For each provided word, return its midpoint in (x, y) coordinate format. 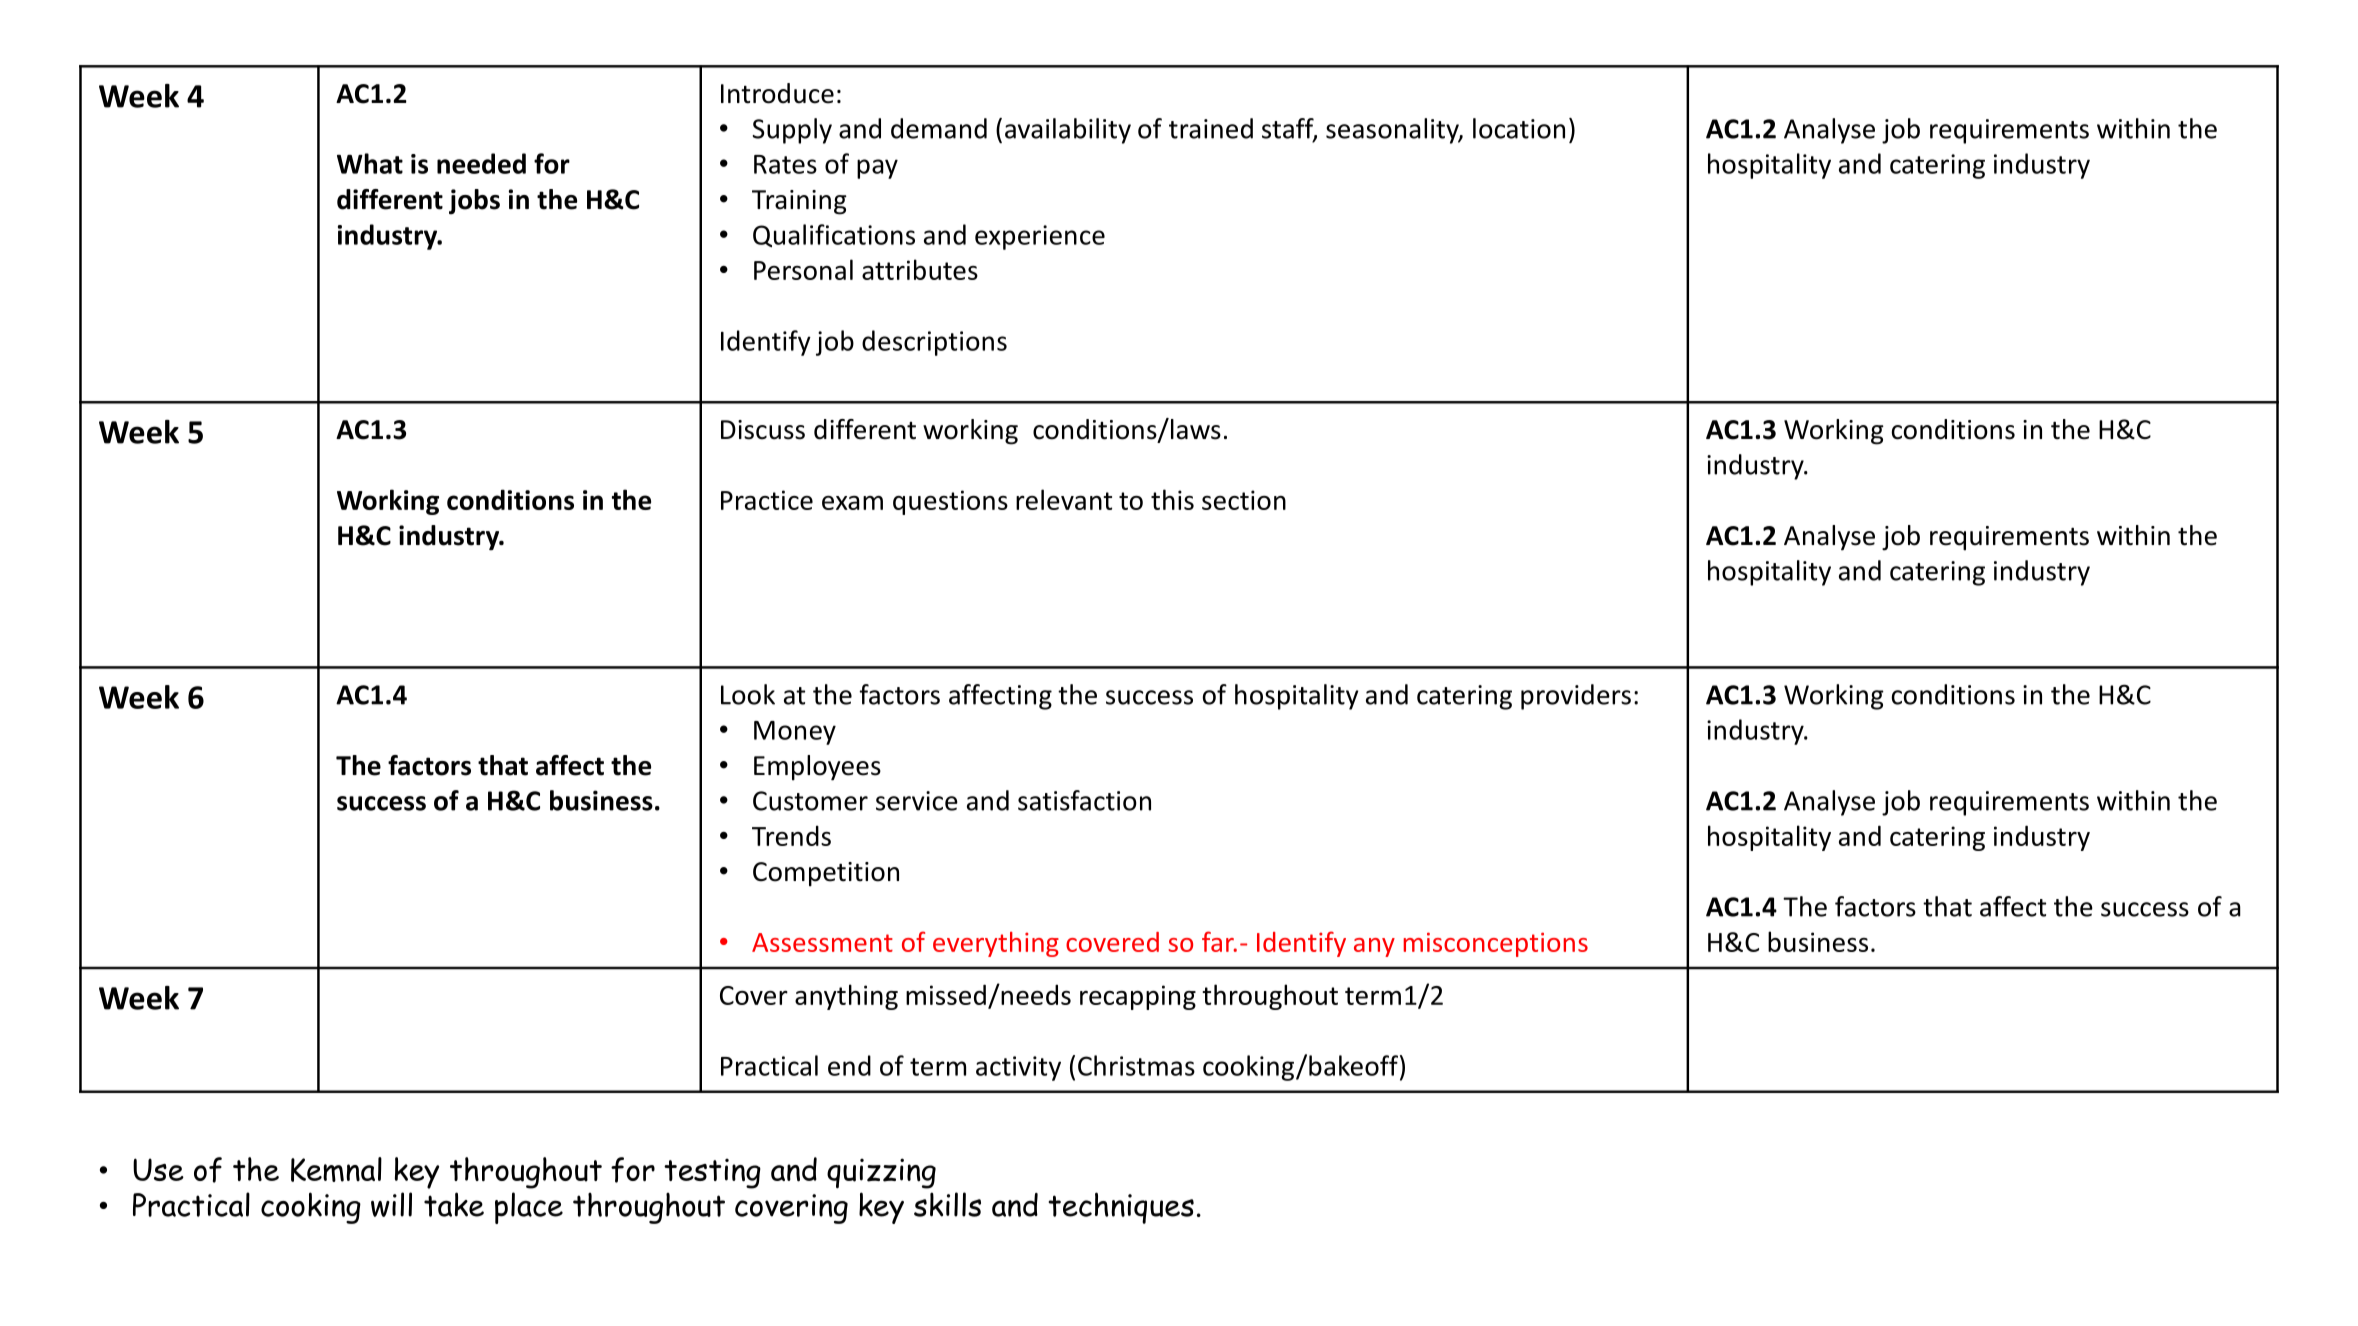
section (1244, 500)
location (1519, 128)
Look (748, 694)
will (391, 1204)
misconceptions (1495, 944)
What (370, 163)
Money (795, 733)
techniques (1121, 1208)
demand (939, 128)
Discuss (763, 430)
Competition (826, 874)
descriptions (934, 343)
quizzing (881, 1173)
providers (1576, 697)
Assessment (822, 942)
